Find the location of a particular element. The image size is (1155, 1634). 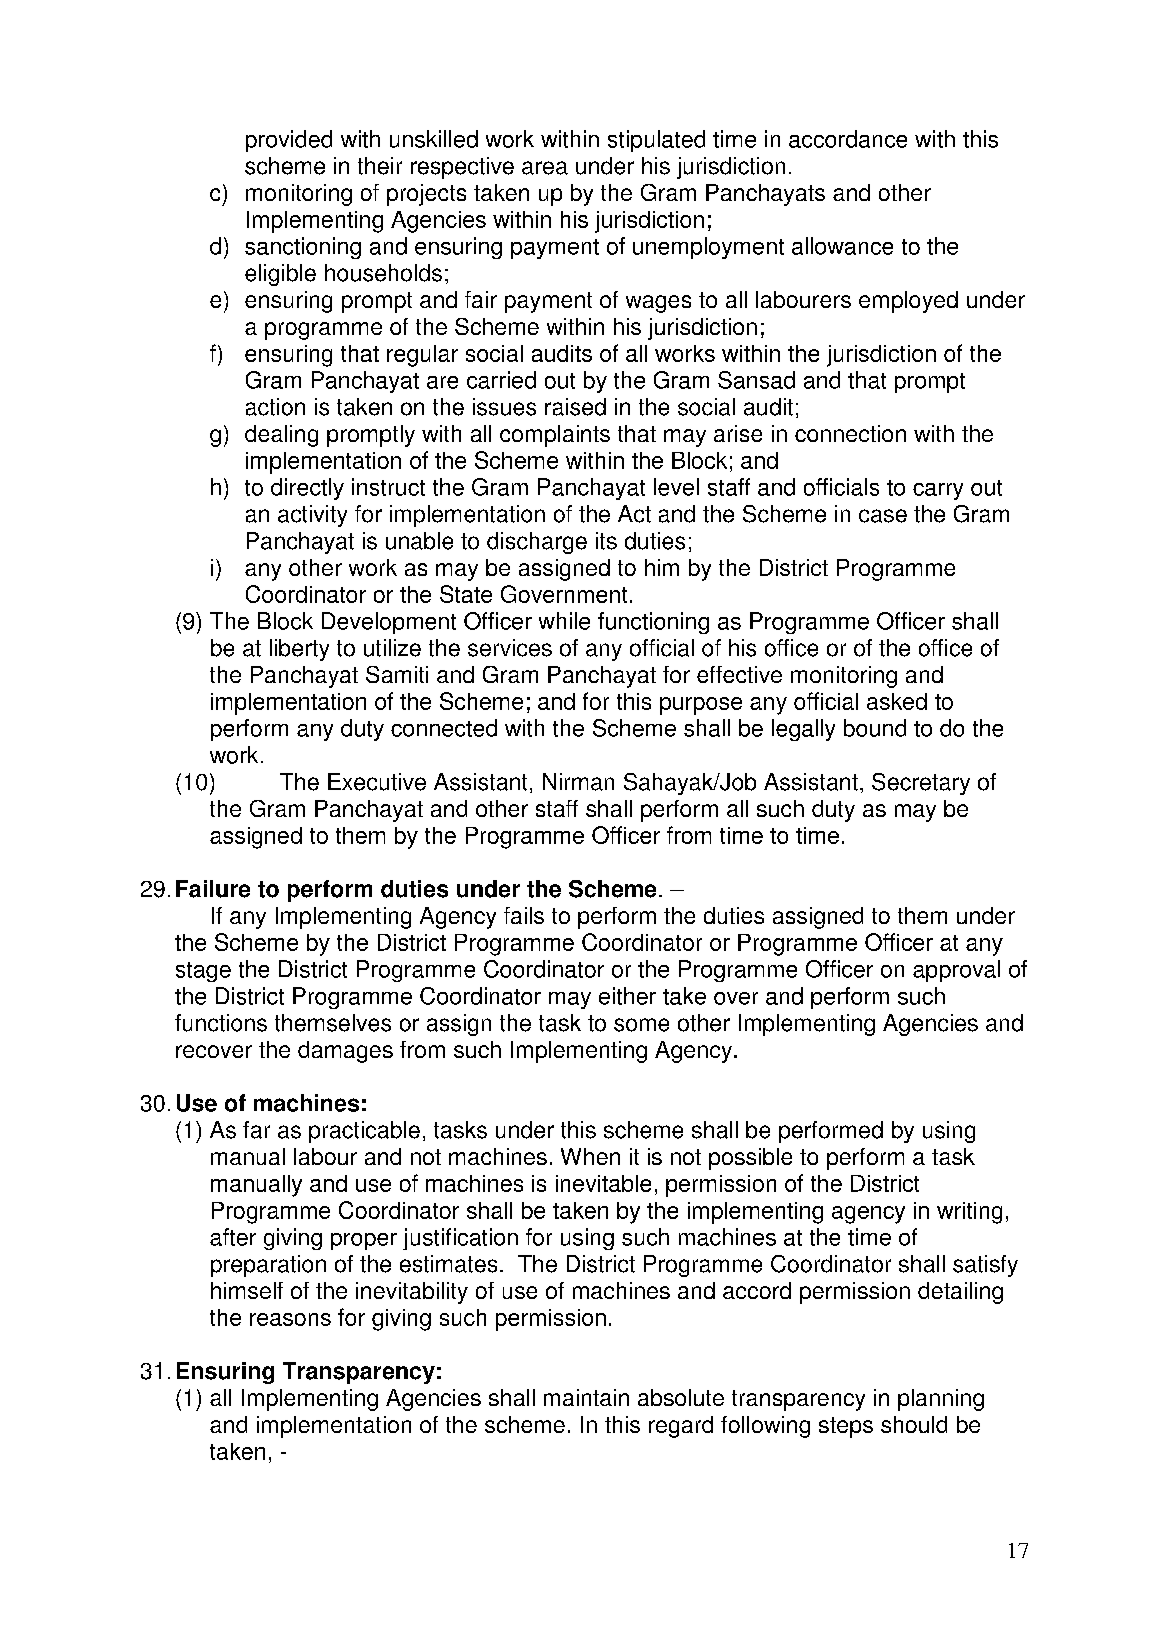

Executive is located at coordinates (377, 782).
